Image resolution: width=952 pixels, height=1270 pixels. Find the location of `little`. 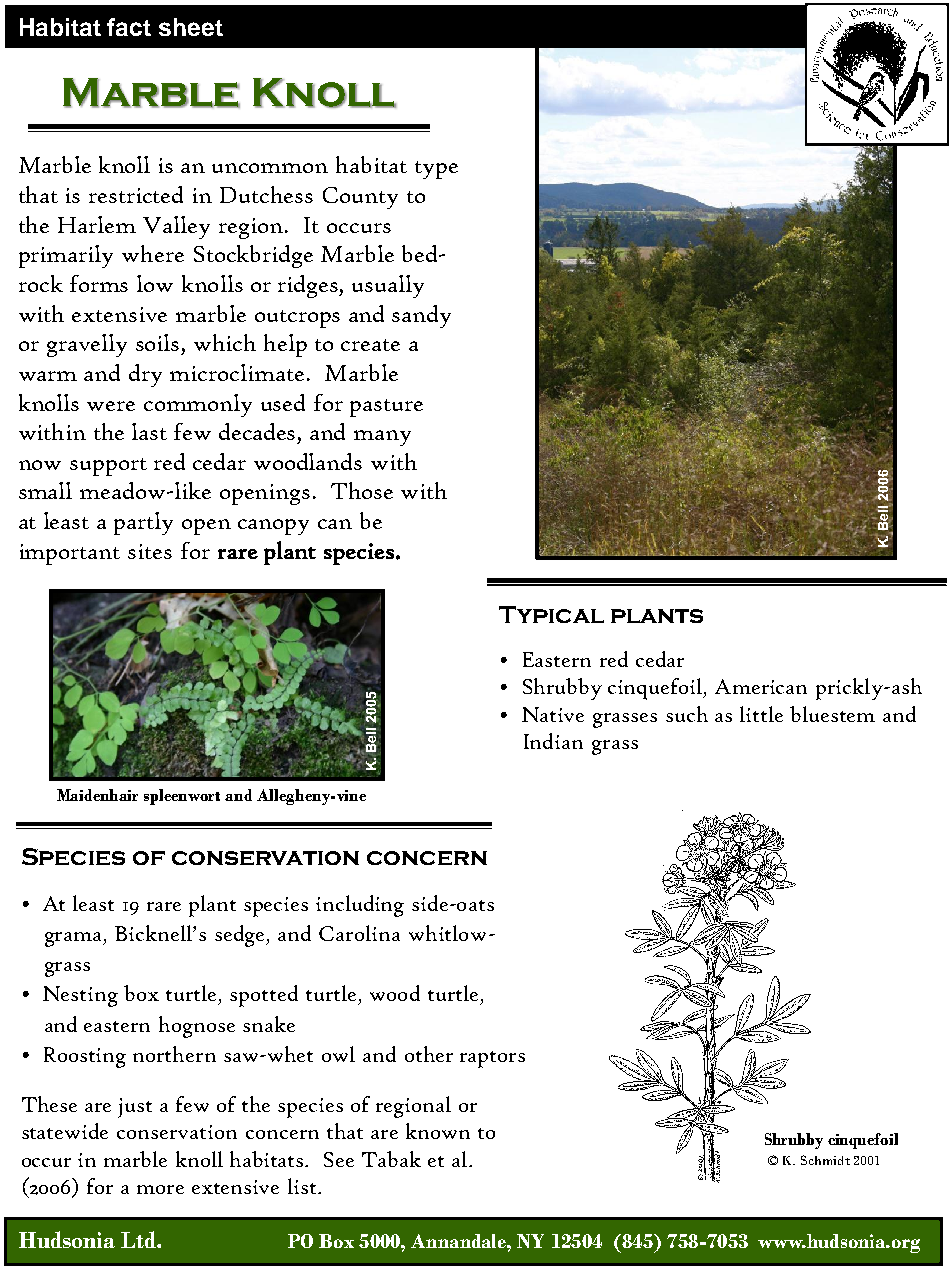

little is located at coordinates (761, 714).
